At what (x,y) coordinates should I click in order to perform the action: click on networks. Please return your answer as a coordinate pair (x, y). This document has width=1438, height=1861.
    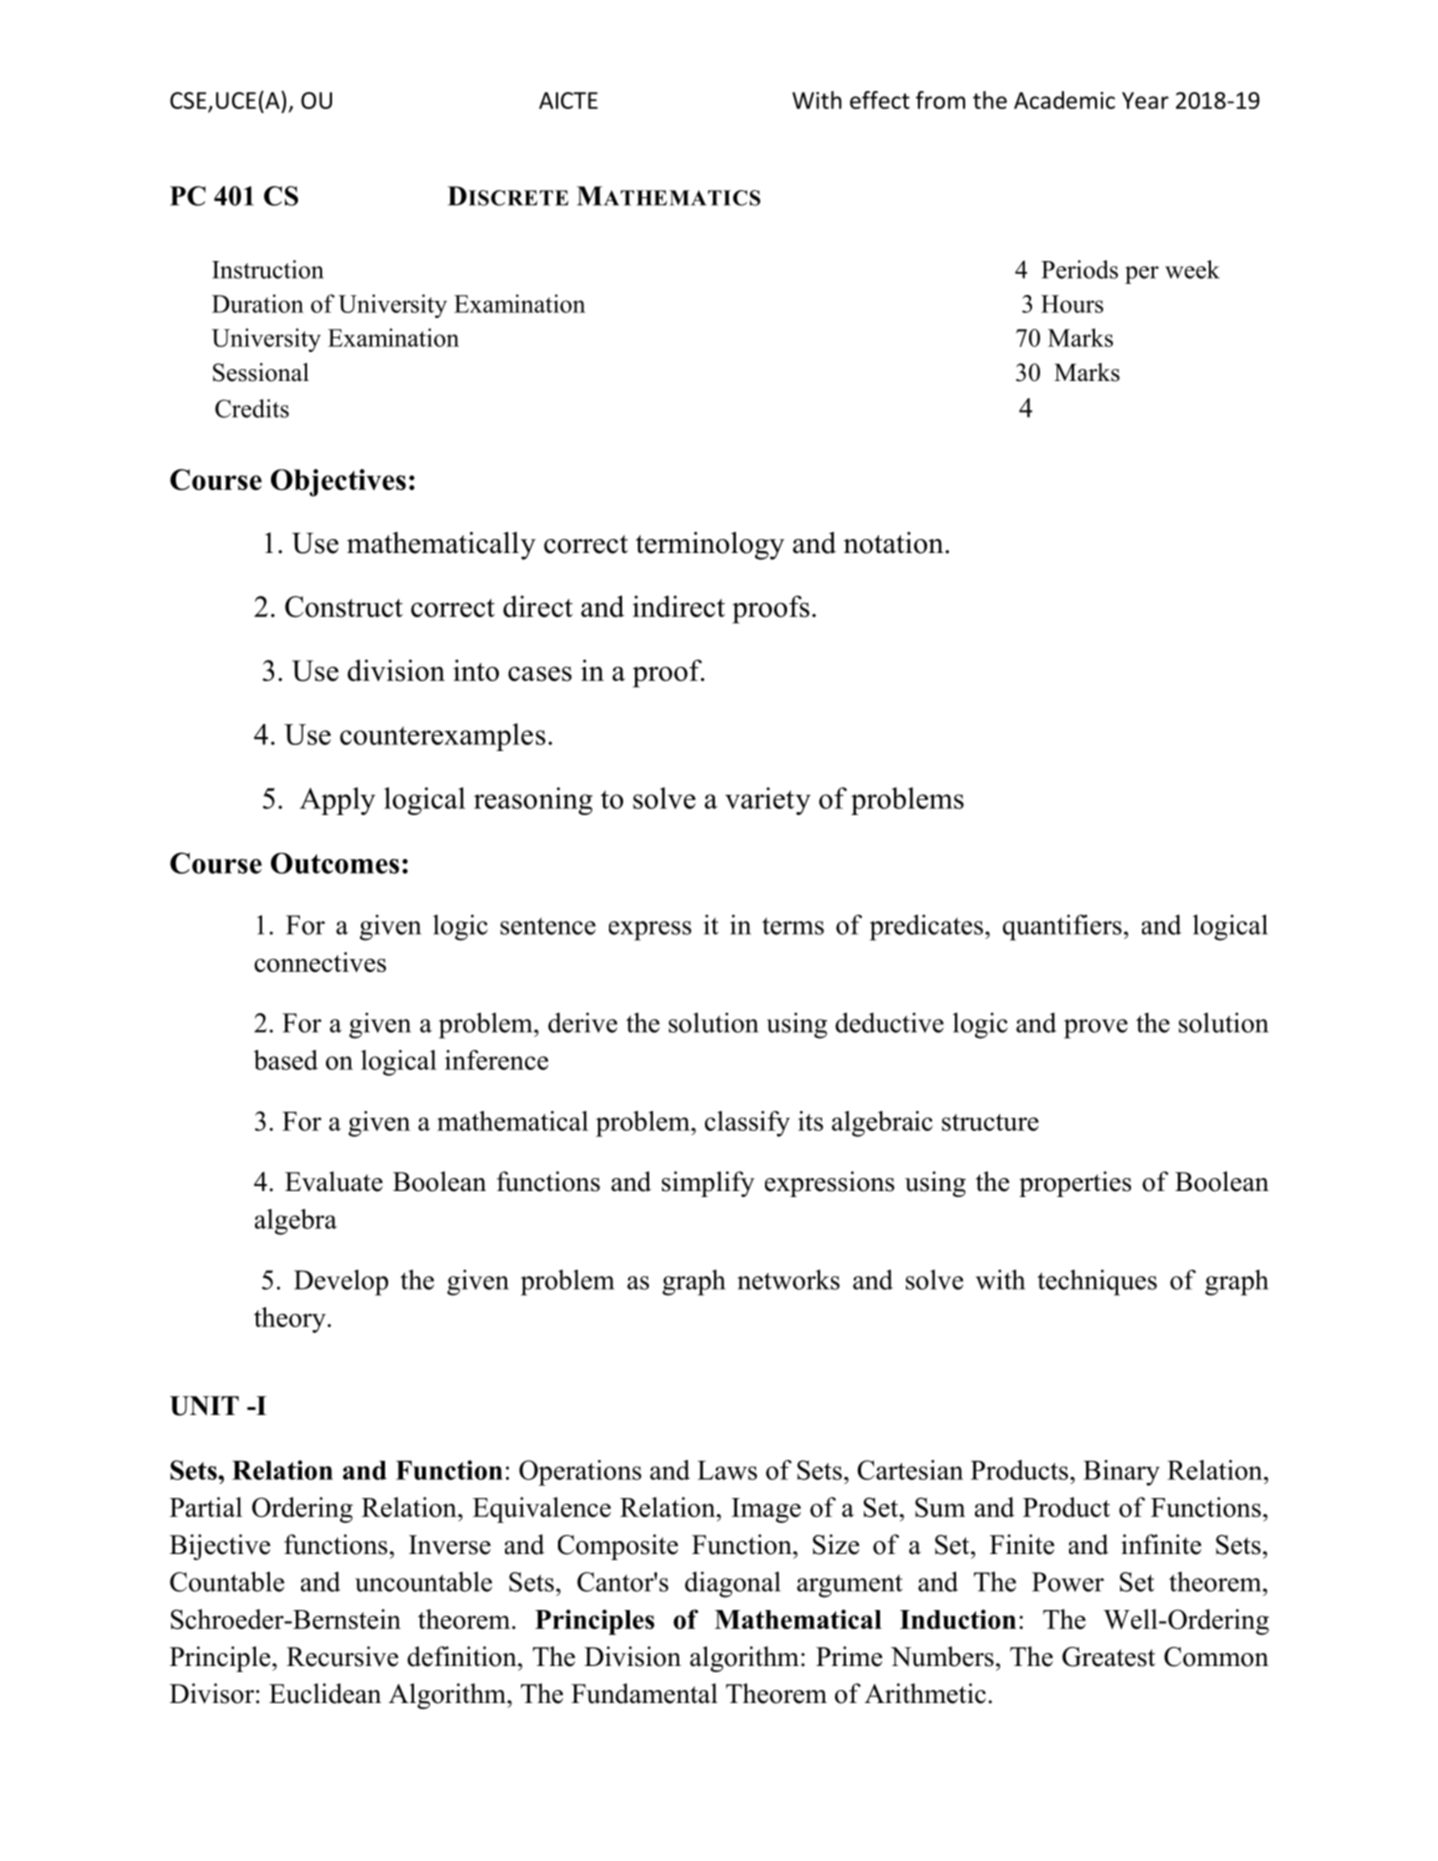
    Looking at the image, I should click on (789, 1279).
